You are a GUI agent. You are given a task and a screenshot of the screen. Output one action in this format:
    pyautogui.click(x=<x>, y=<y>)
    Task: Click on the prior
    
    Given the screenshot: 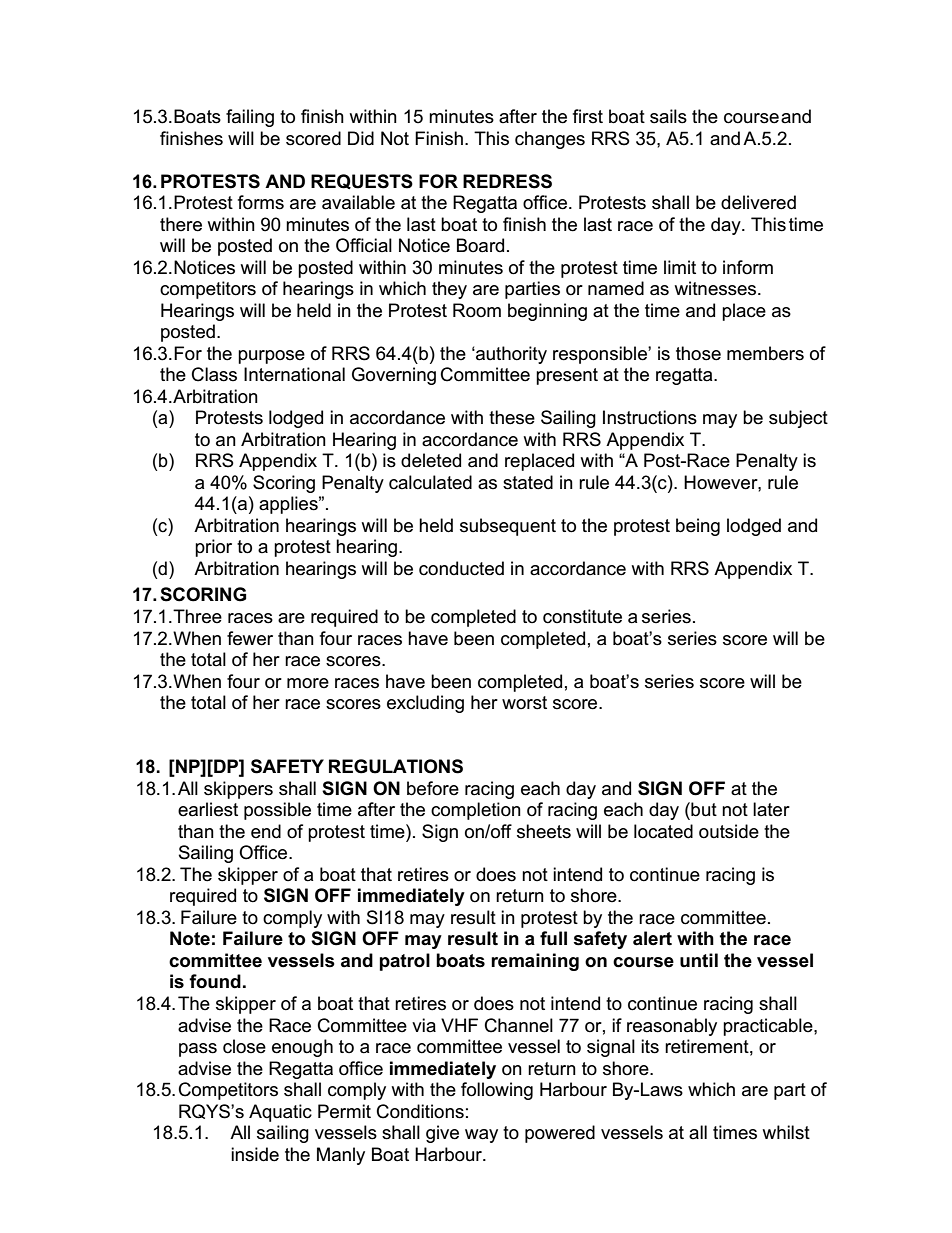 What is the action you would take?
    pyautogui.click(x=213, y=548)
